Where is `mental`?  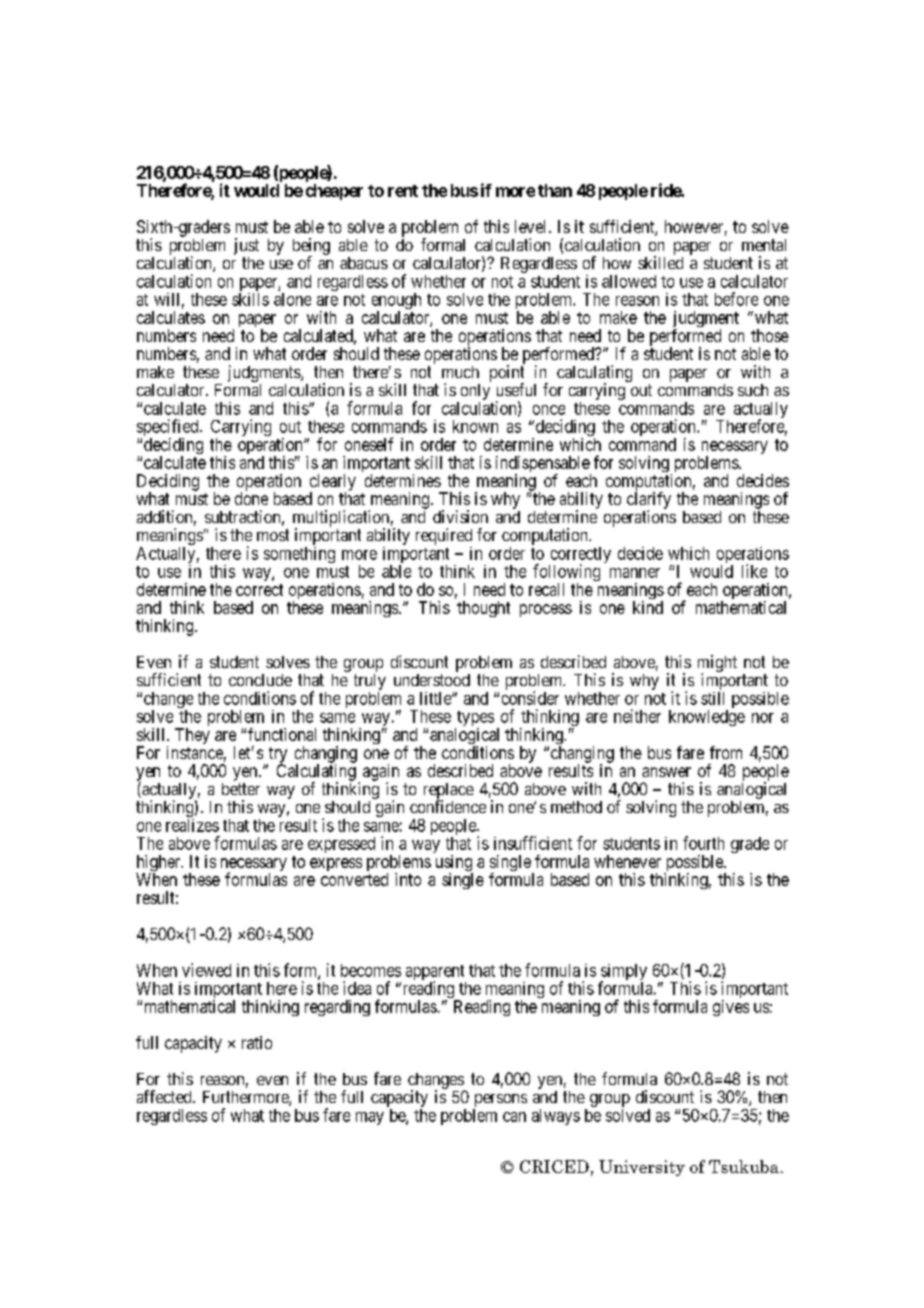 mental is located at coordinates (764, 245).
